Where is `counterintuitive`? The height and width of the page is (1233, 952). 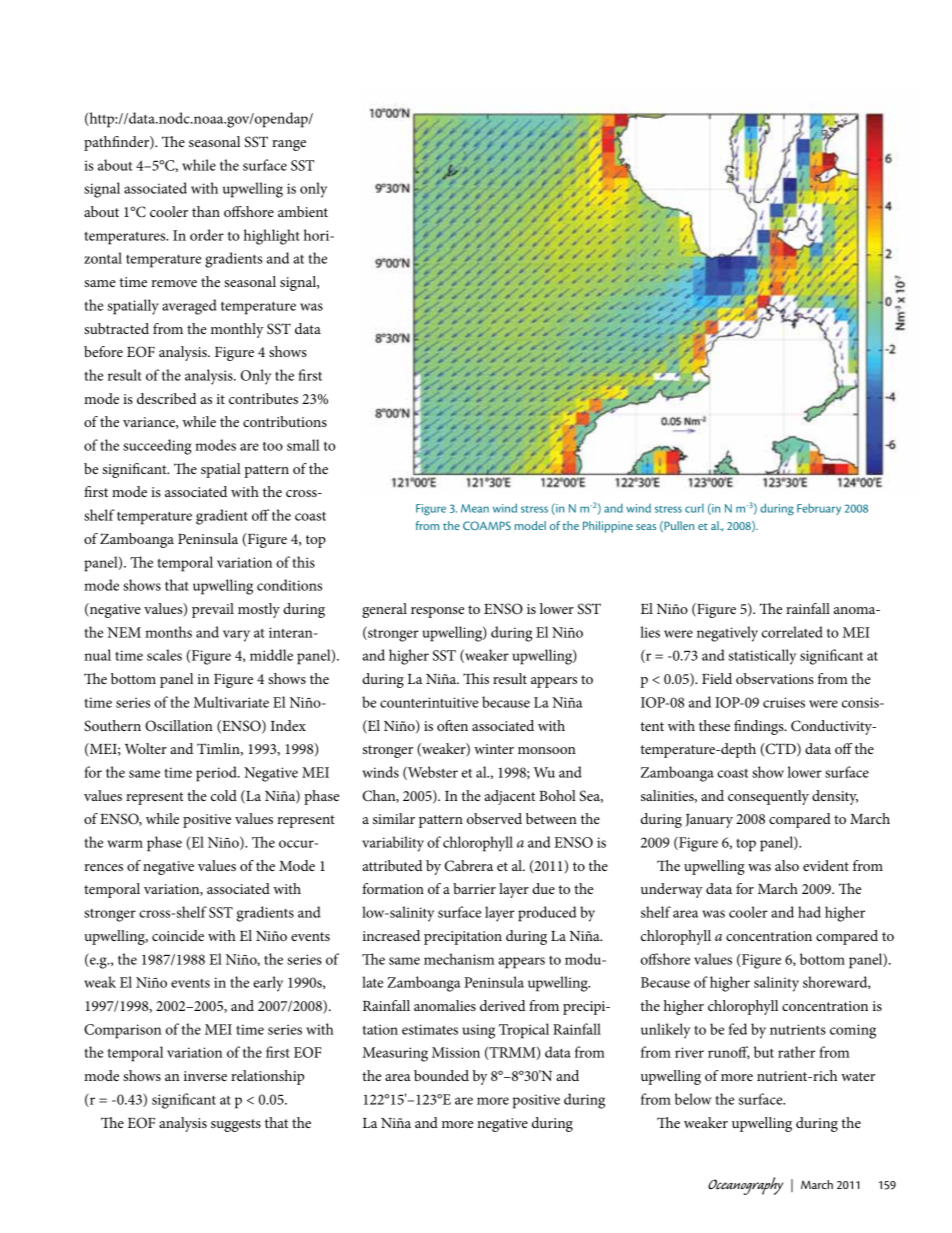
counterintuitive is located at coordinates (429, 702).
